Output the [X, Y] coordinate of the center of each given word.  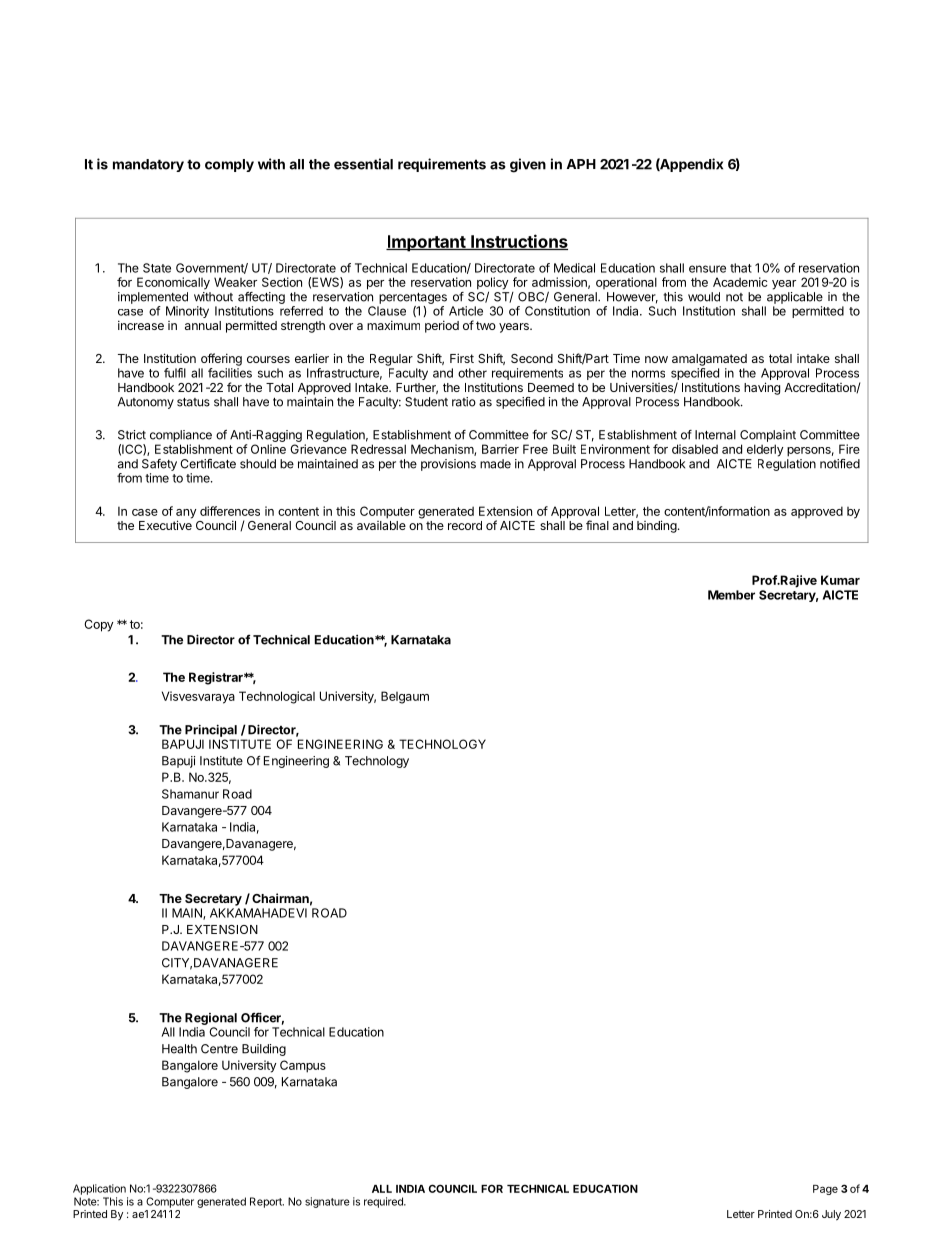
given [528, 165]
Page [825, 1190]
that [741, 268]
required [384, 1202]
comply [229, 165]
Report [267, 1202]
